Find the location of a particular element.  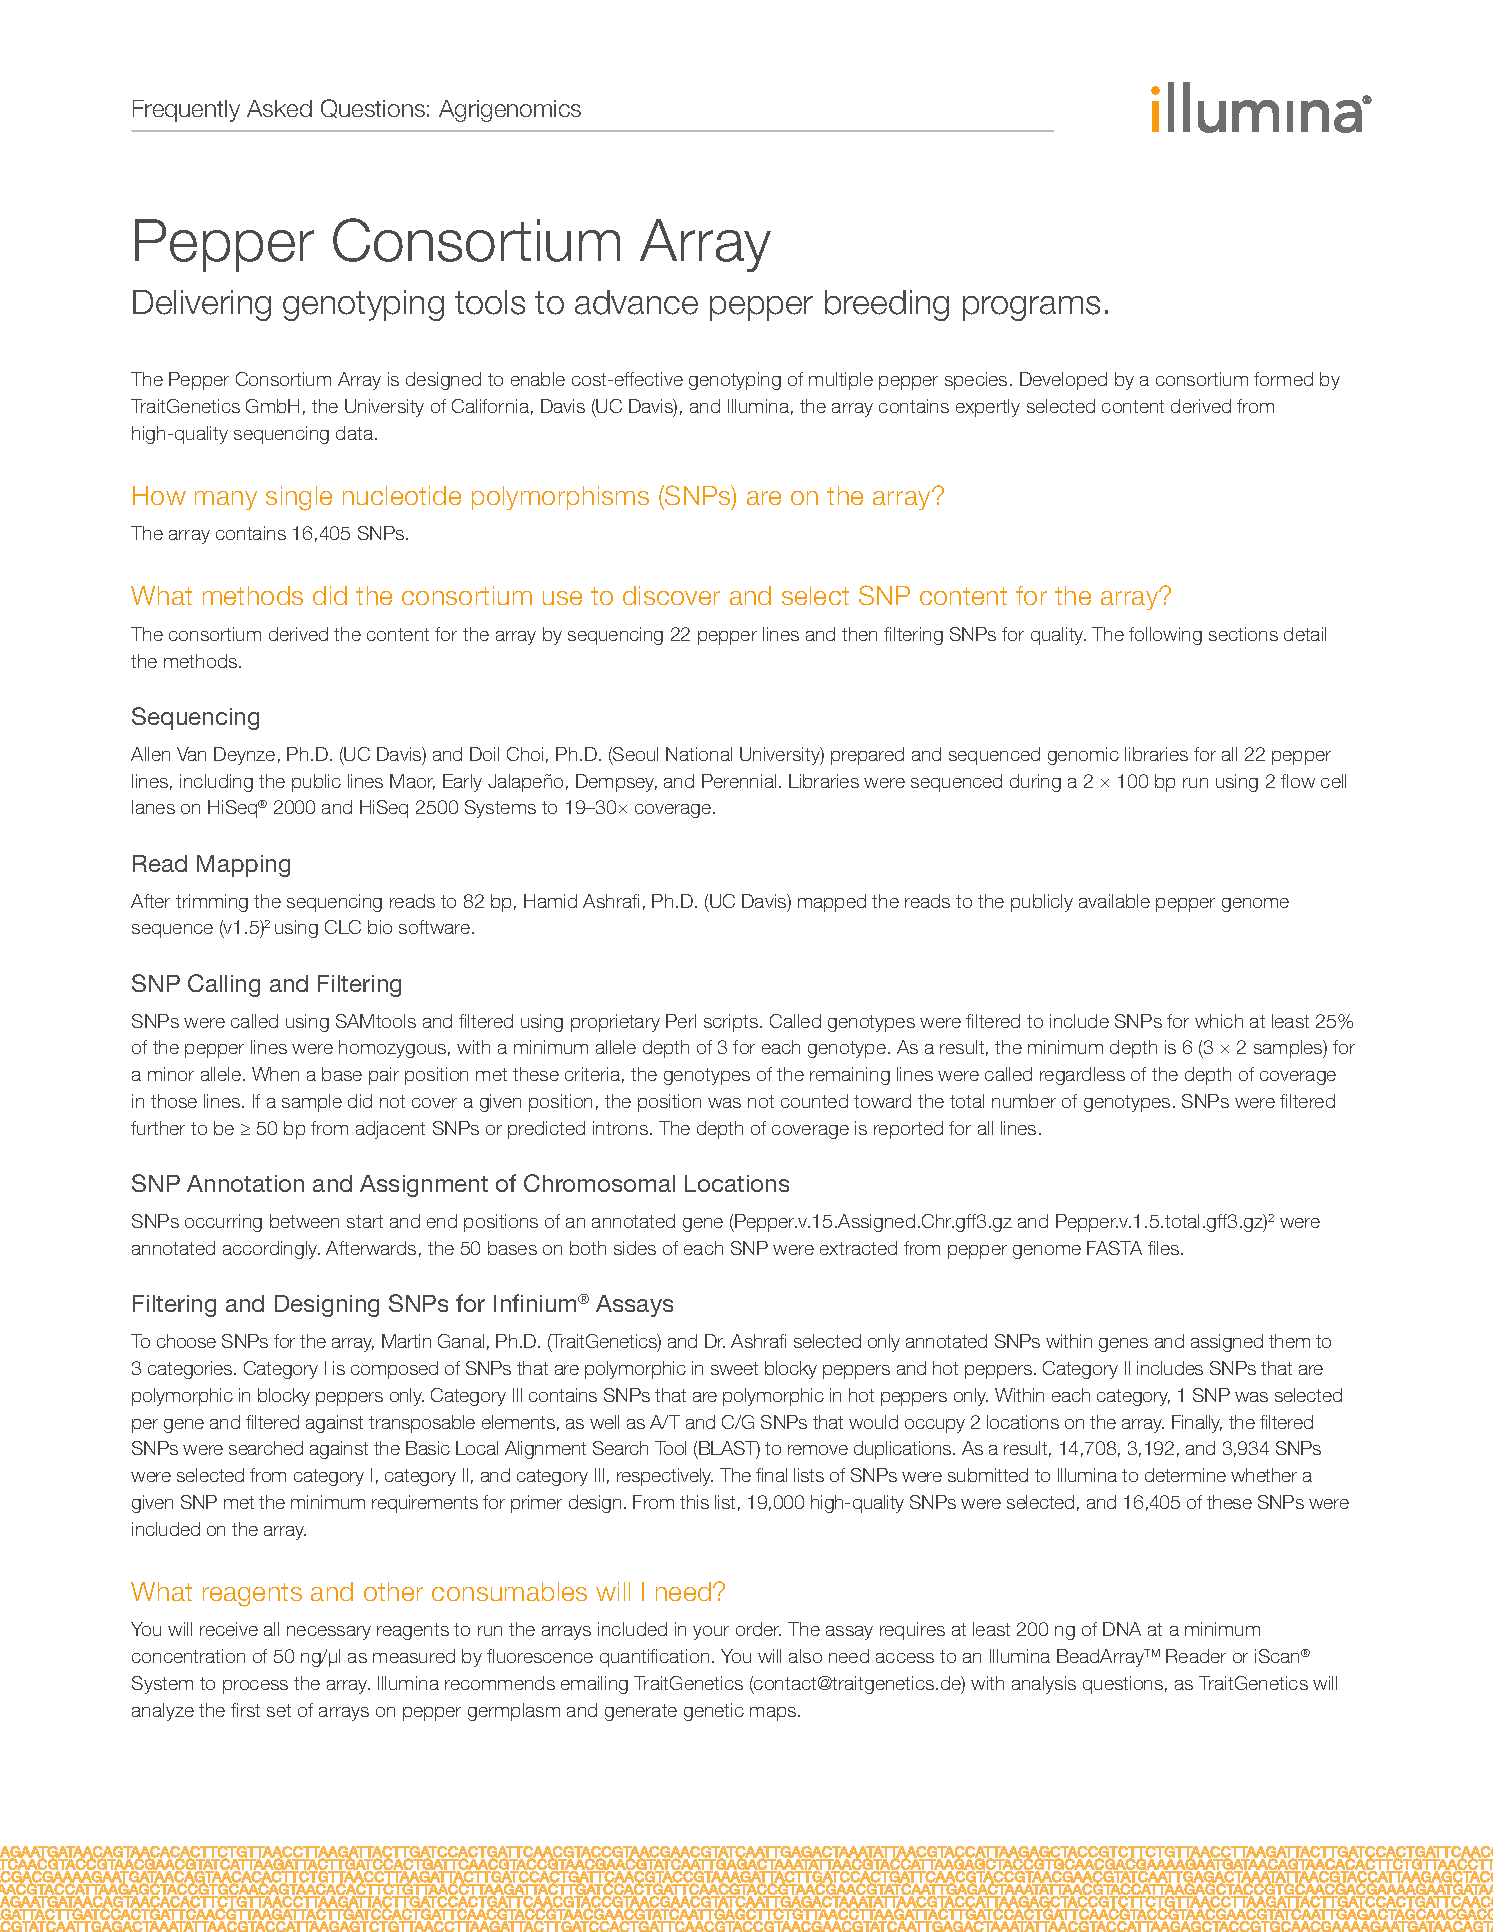

scripts is located at coordinates (732, 1023).
